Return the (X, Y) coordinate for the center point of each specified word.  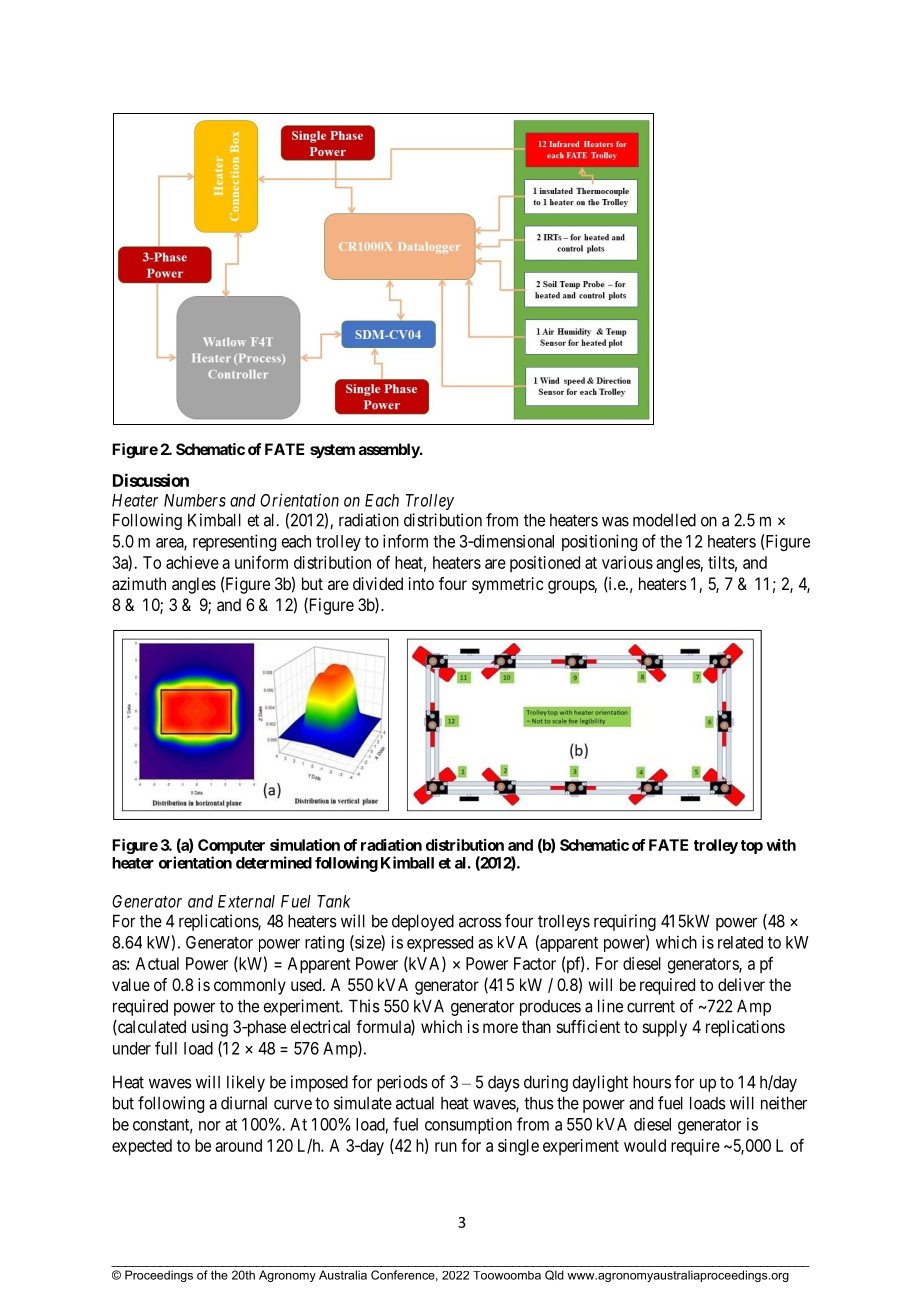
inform (405, 541)
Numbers (195, 500)
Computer (231, 846)
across (480, 922)
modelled (664, 520)
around (238, 1145)
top (752, 847)
